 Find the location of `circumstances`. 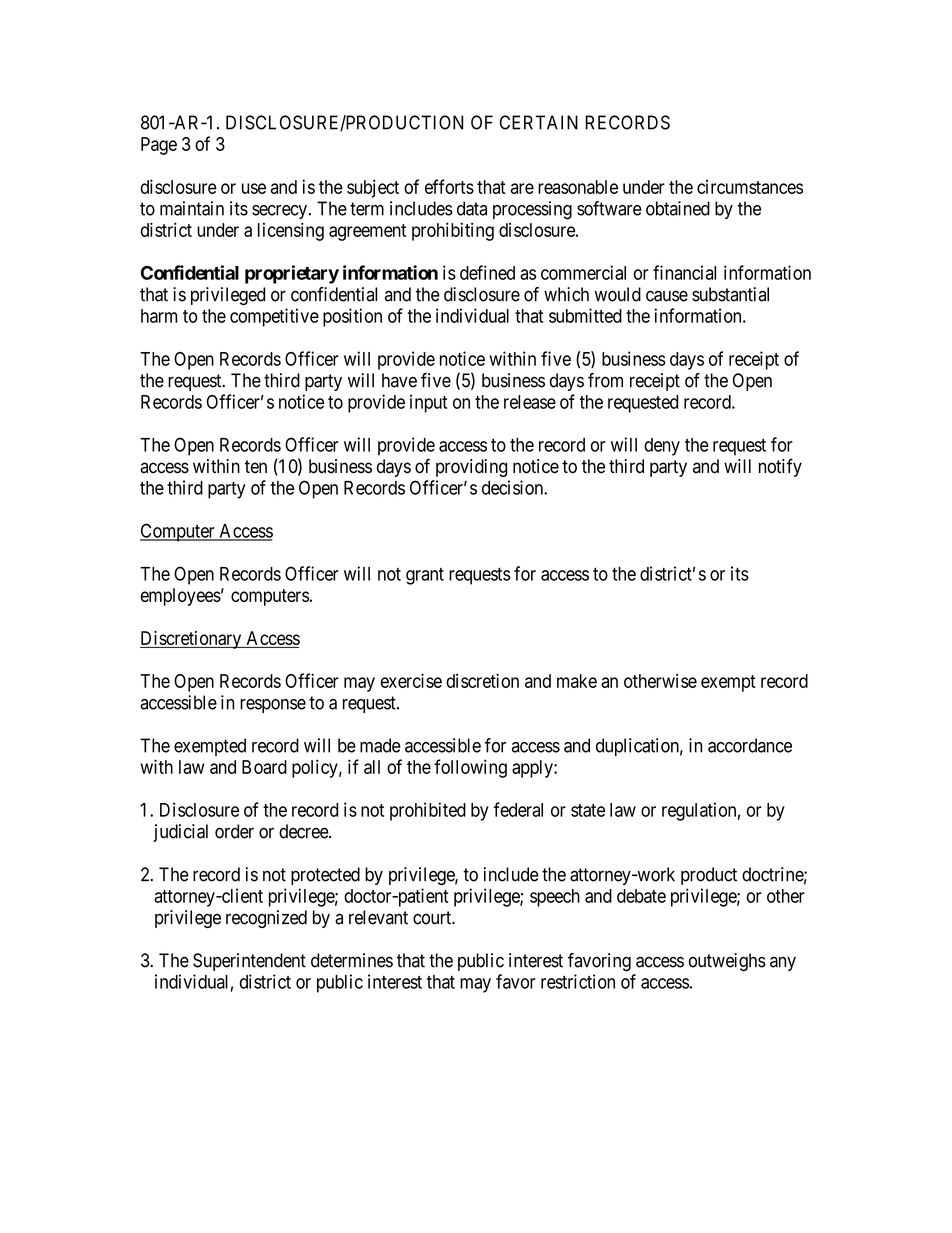

circumstances is located at coordinates (750, 187).
